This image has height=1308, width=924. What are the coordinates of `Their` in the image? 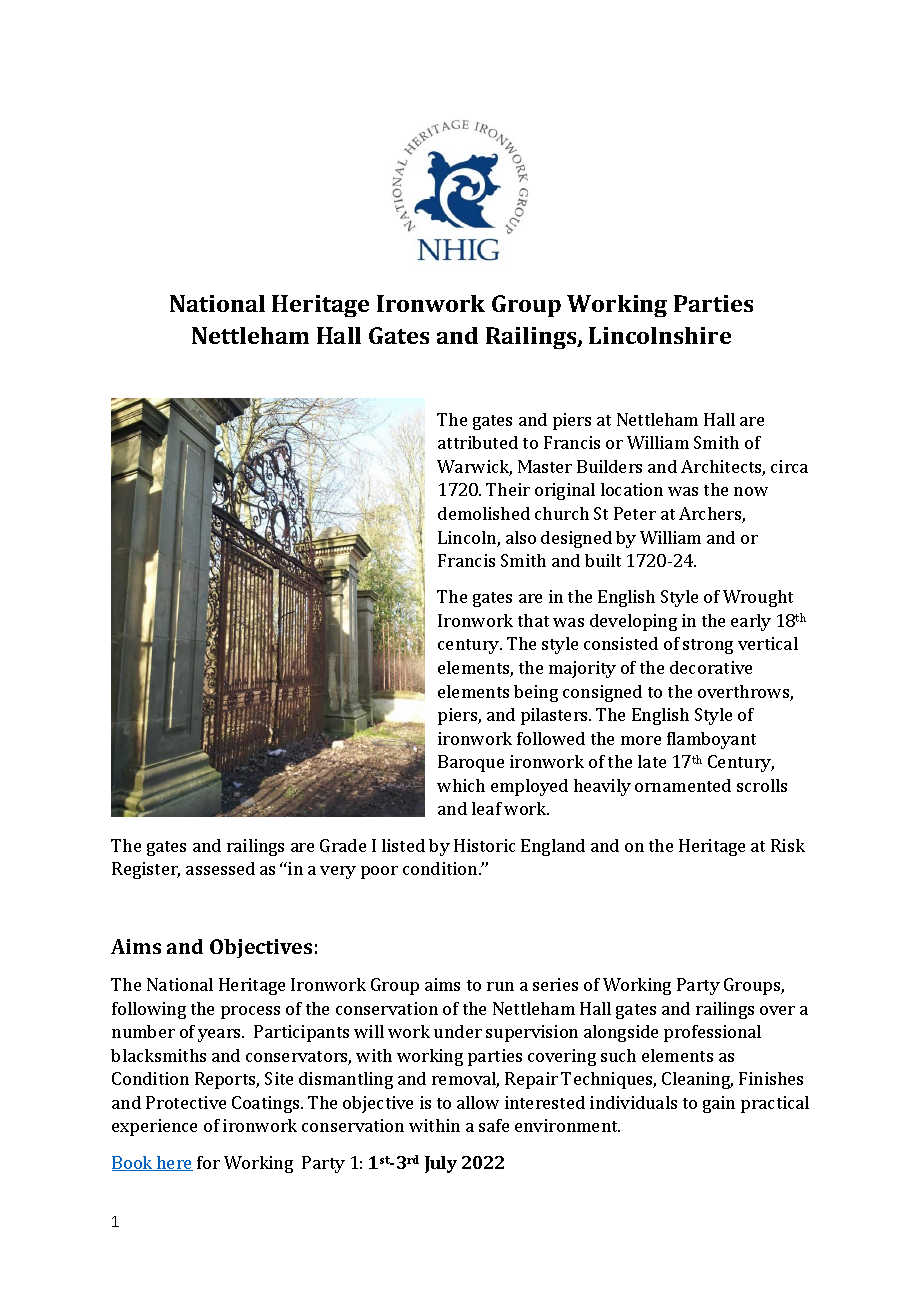 It's located at (508, 489).
